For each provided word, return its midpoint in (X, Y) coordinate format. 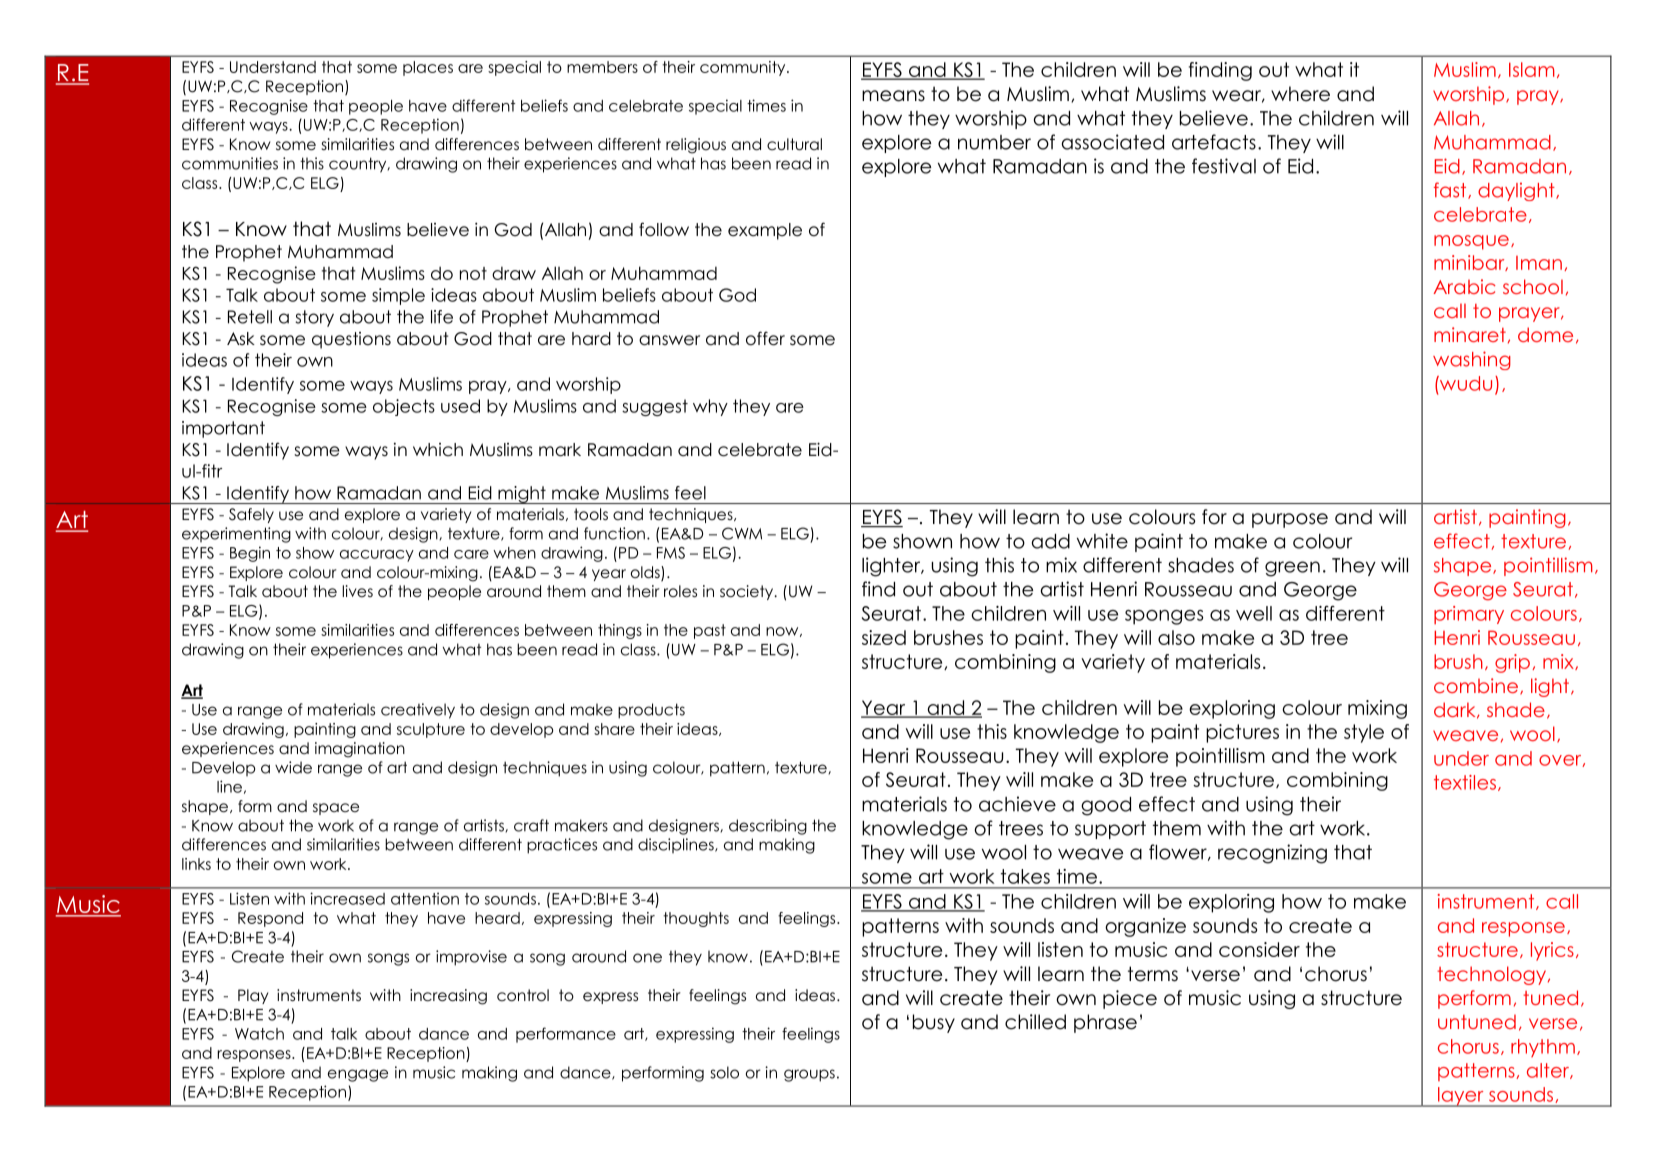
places (428, 68)
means (893, 96)
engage (358, 1075)
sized (884, 637)
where (1300, 94)
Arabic (1464, 286)
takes (1025, 876)
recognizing (1272, 854)
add (1051, 541)
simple (398, 296)
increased (347, 898)
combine (1476, 685)
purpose (1290, 520)
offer (765, 338)
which (438, 450)
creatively (418, 711)
